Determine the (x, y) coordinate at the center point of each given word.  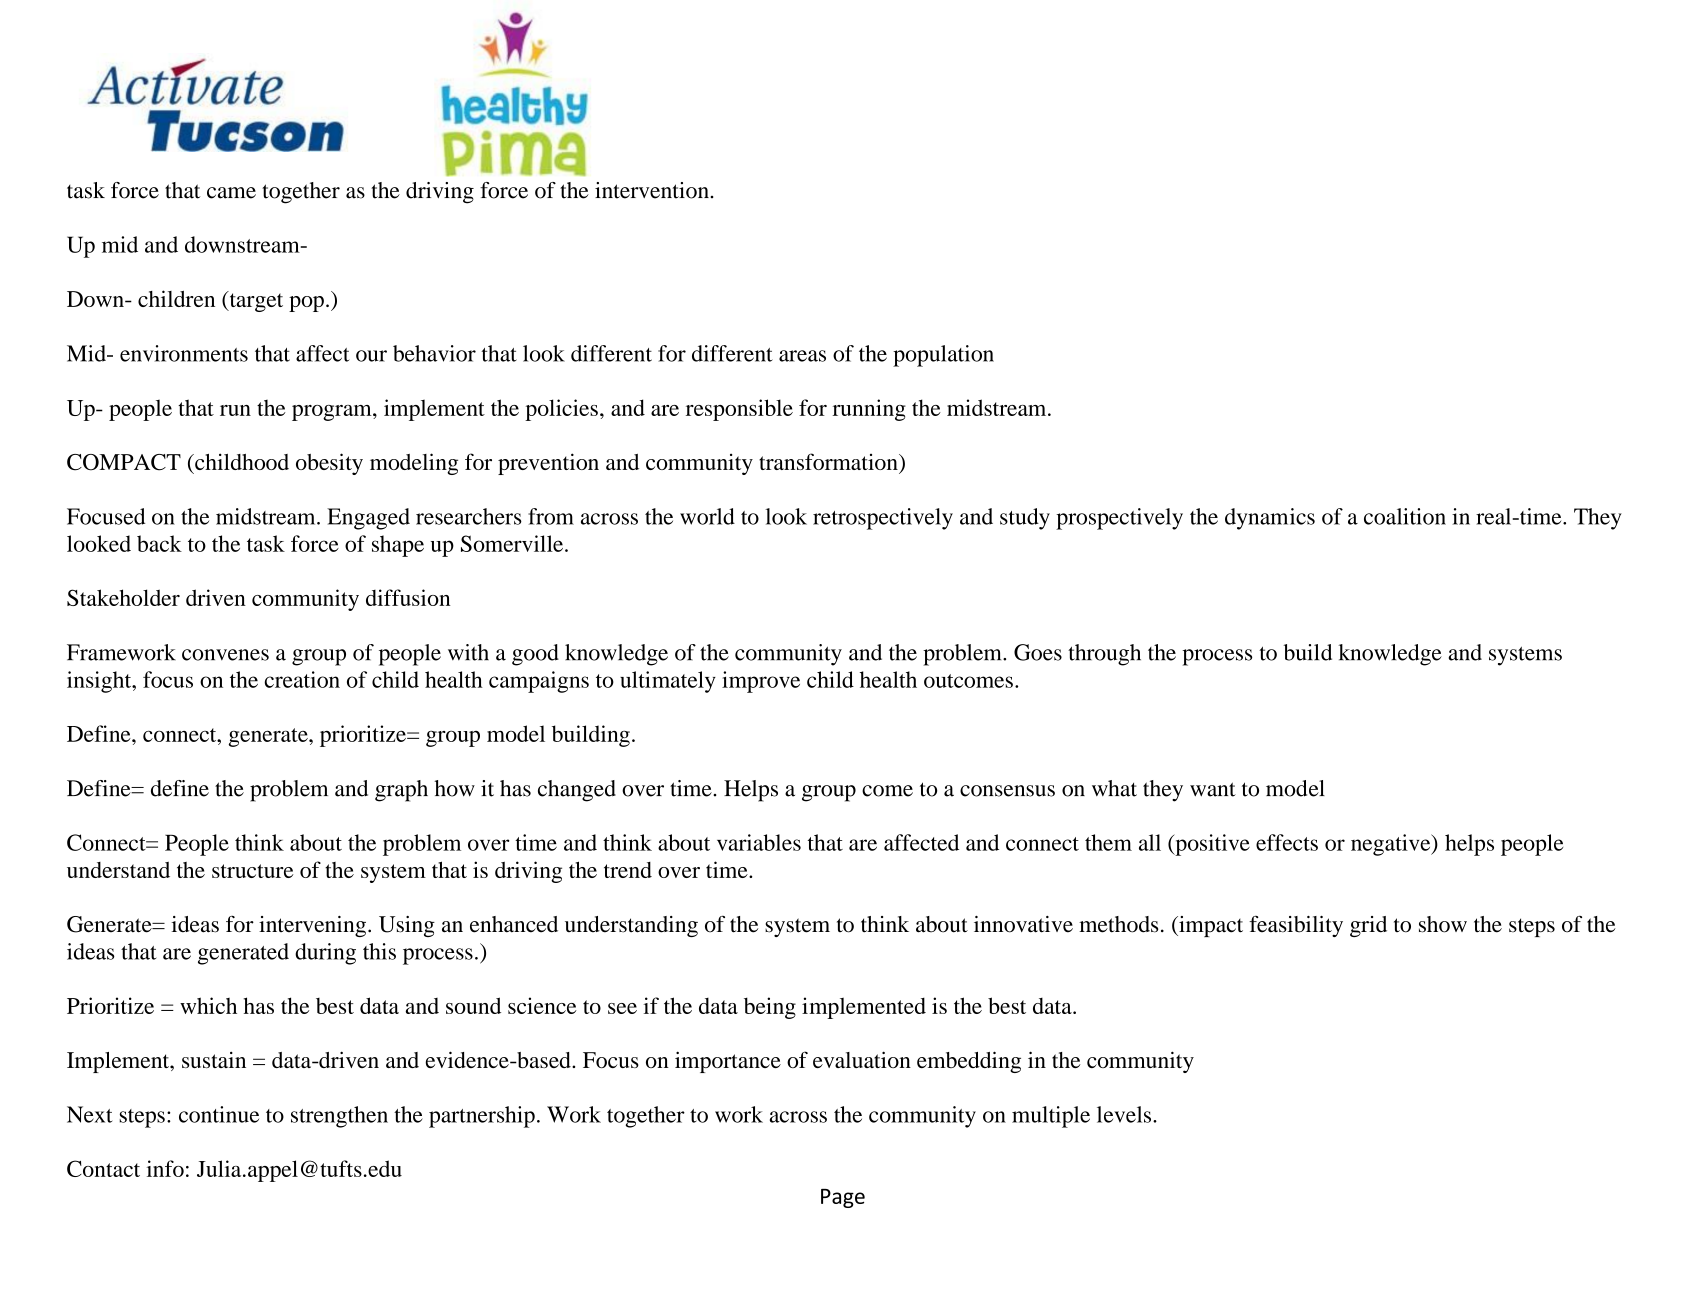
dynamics (1270, 519)
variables (759, 842)
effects (1287, 842)
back (159, 543)
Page (843, 1198)
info (165, 1168)
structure (253, 871)
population (943, 356)
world (707, 516)
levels (1125, 1114)
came (231, 193)
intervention (653, 190)
